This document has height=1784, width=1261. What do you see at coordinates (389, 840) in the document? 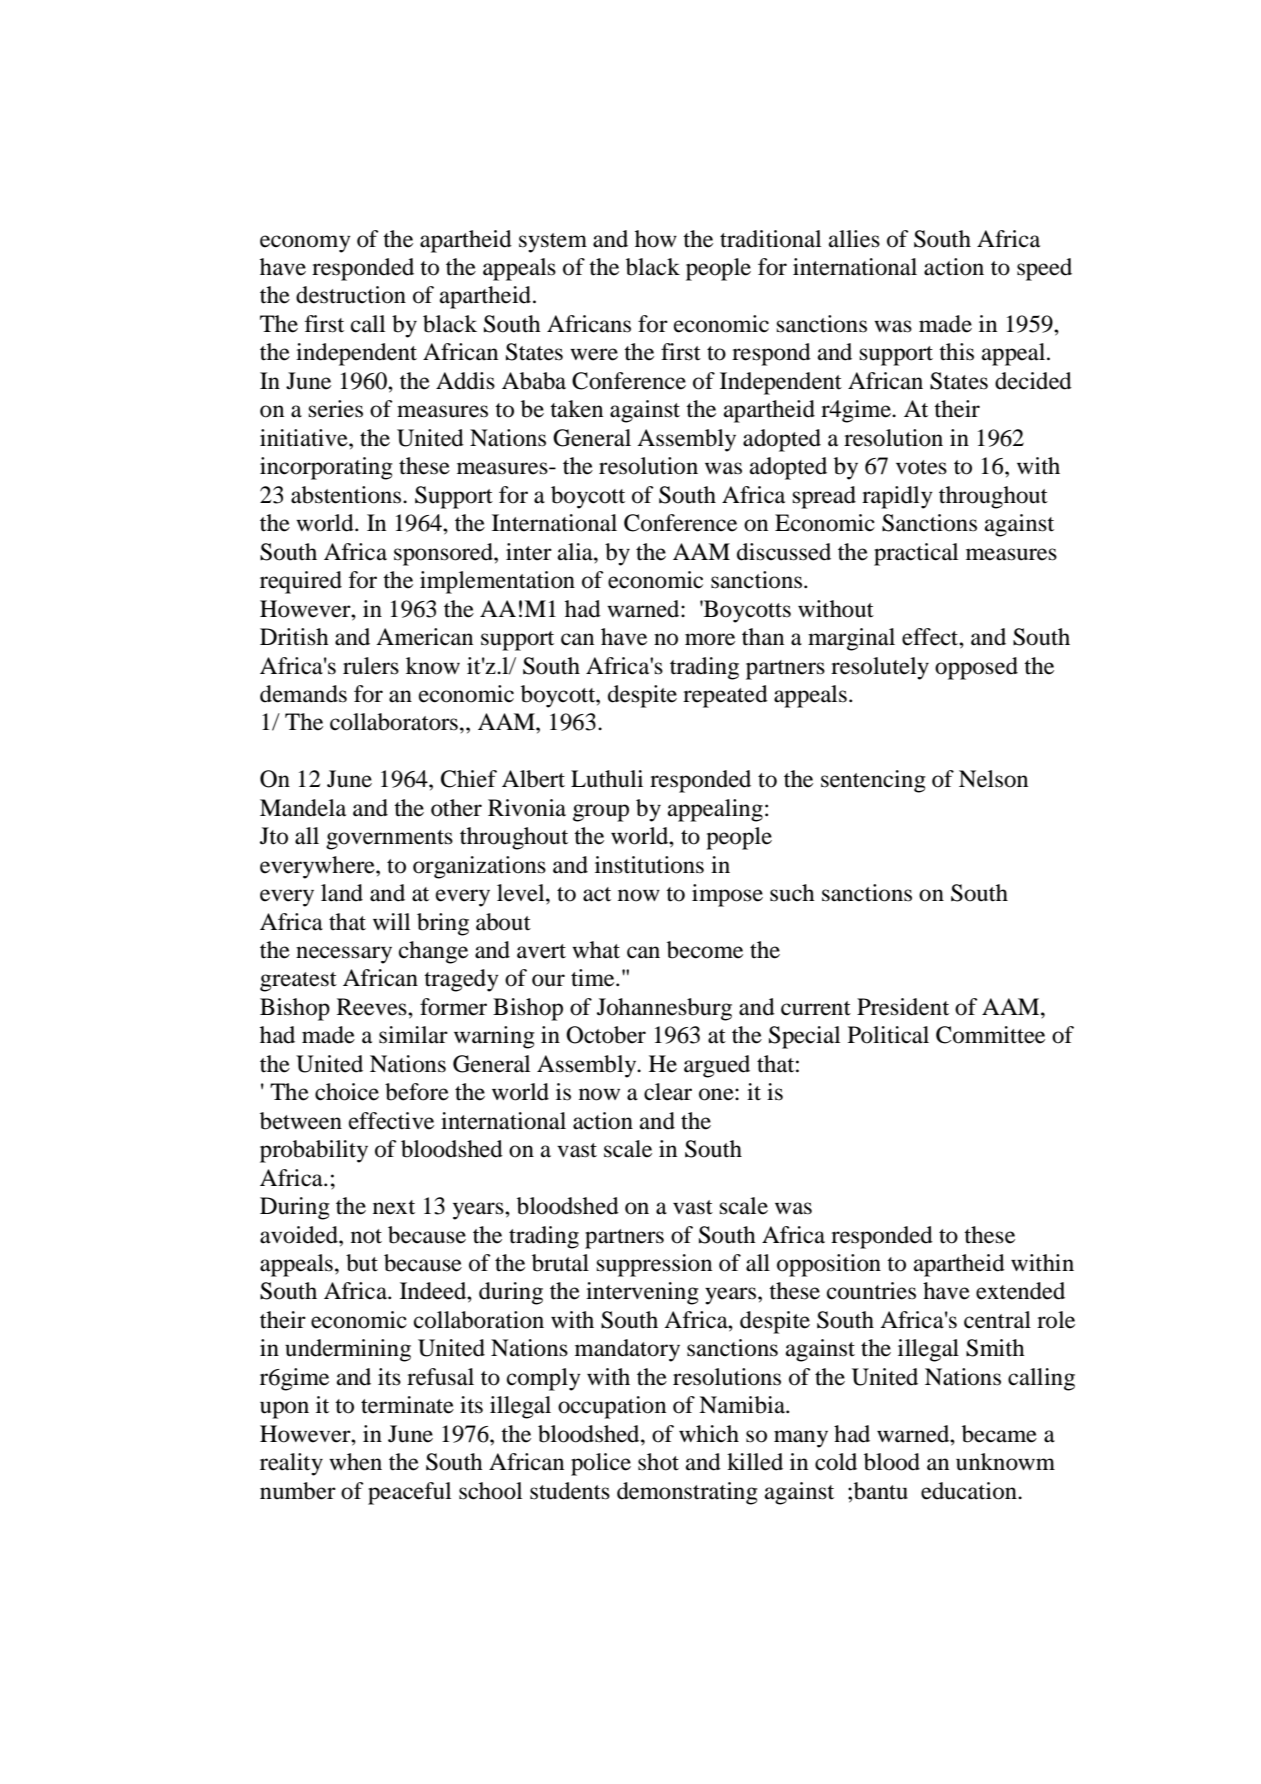
I see `governments` at bounding box center [389, 840].
